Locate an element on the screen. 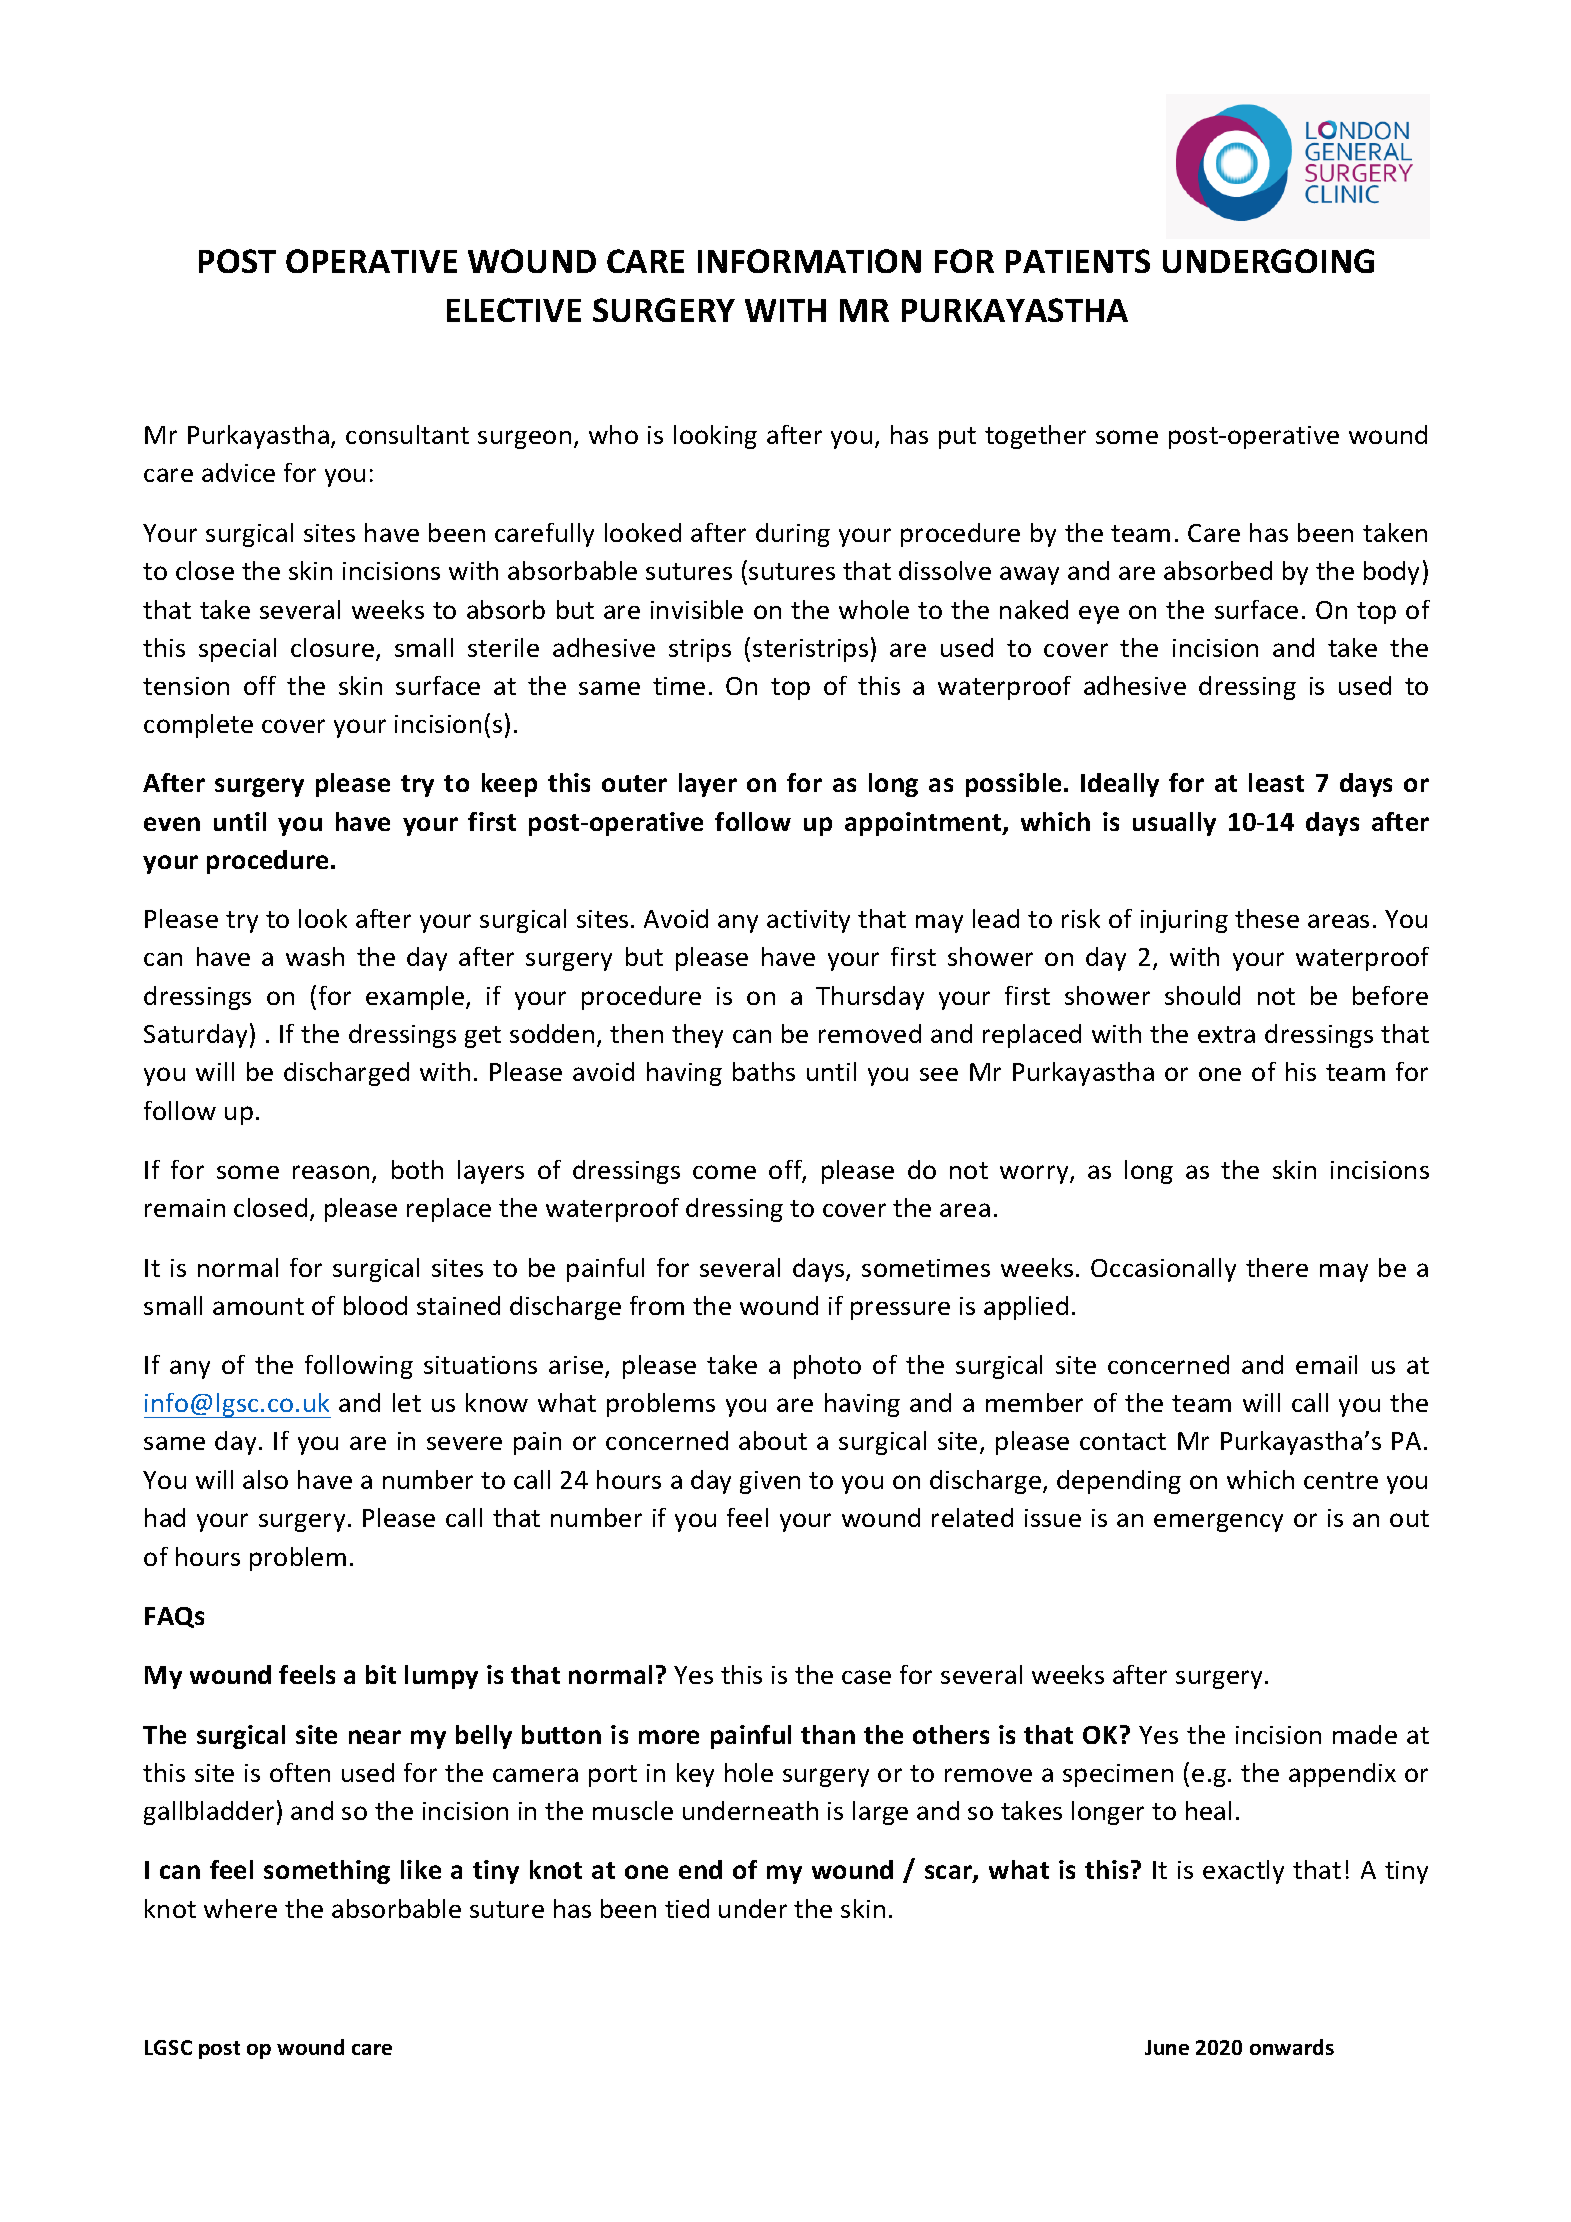 This screenshot has height=2222, width=1571. put is located at coordinates (957, 438).
